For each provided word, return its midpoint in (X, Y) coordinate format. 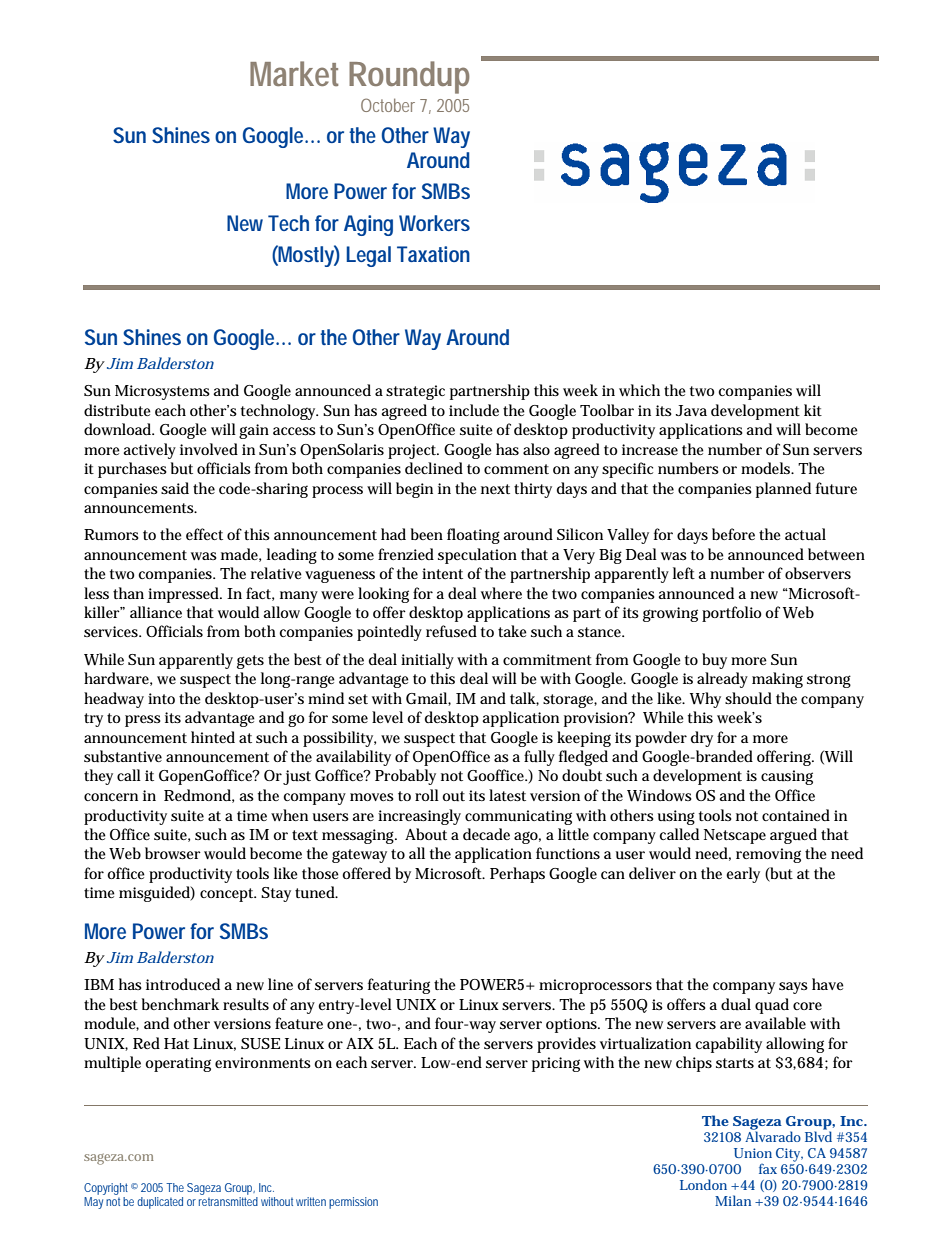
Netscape (735, 836)
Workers (434, 223)
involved (209, 449)
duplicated (160, 1203)
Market (294, 73)
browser (173, 853)
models (767, 468)
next (495, 489)
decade (486, 834)
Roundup (409, 77)
